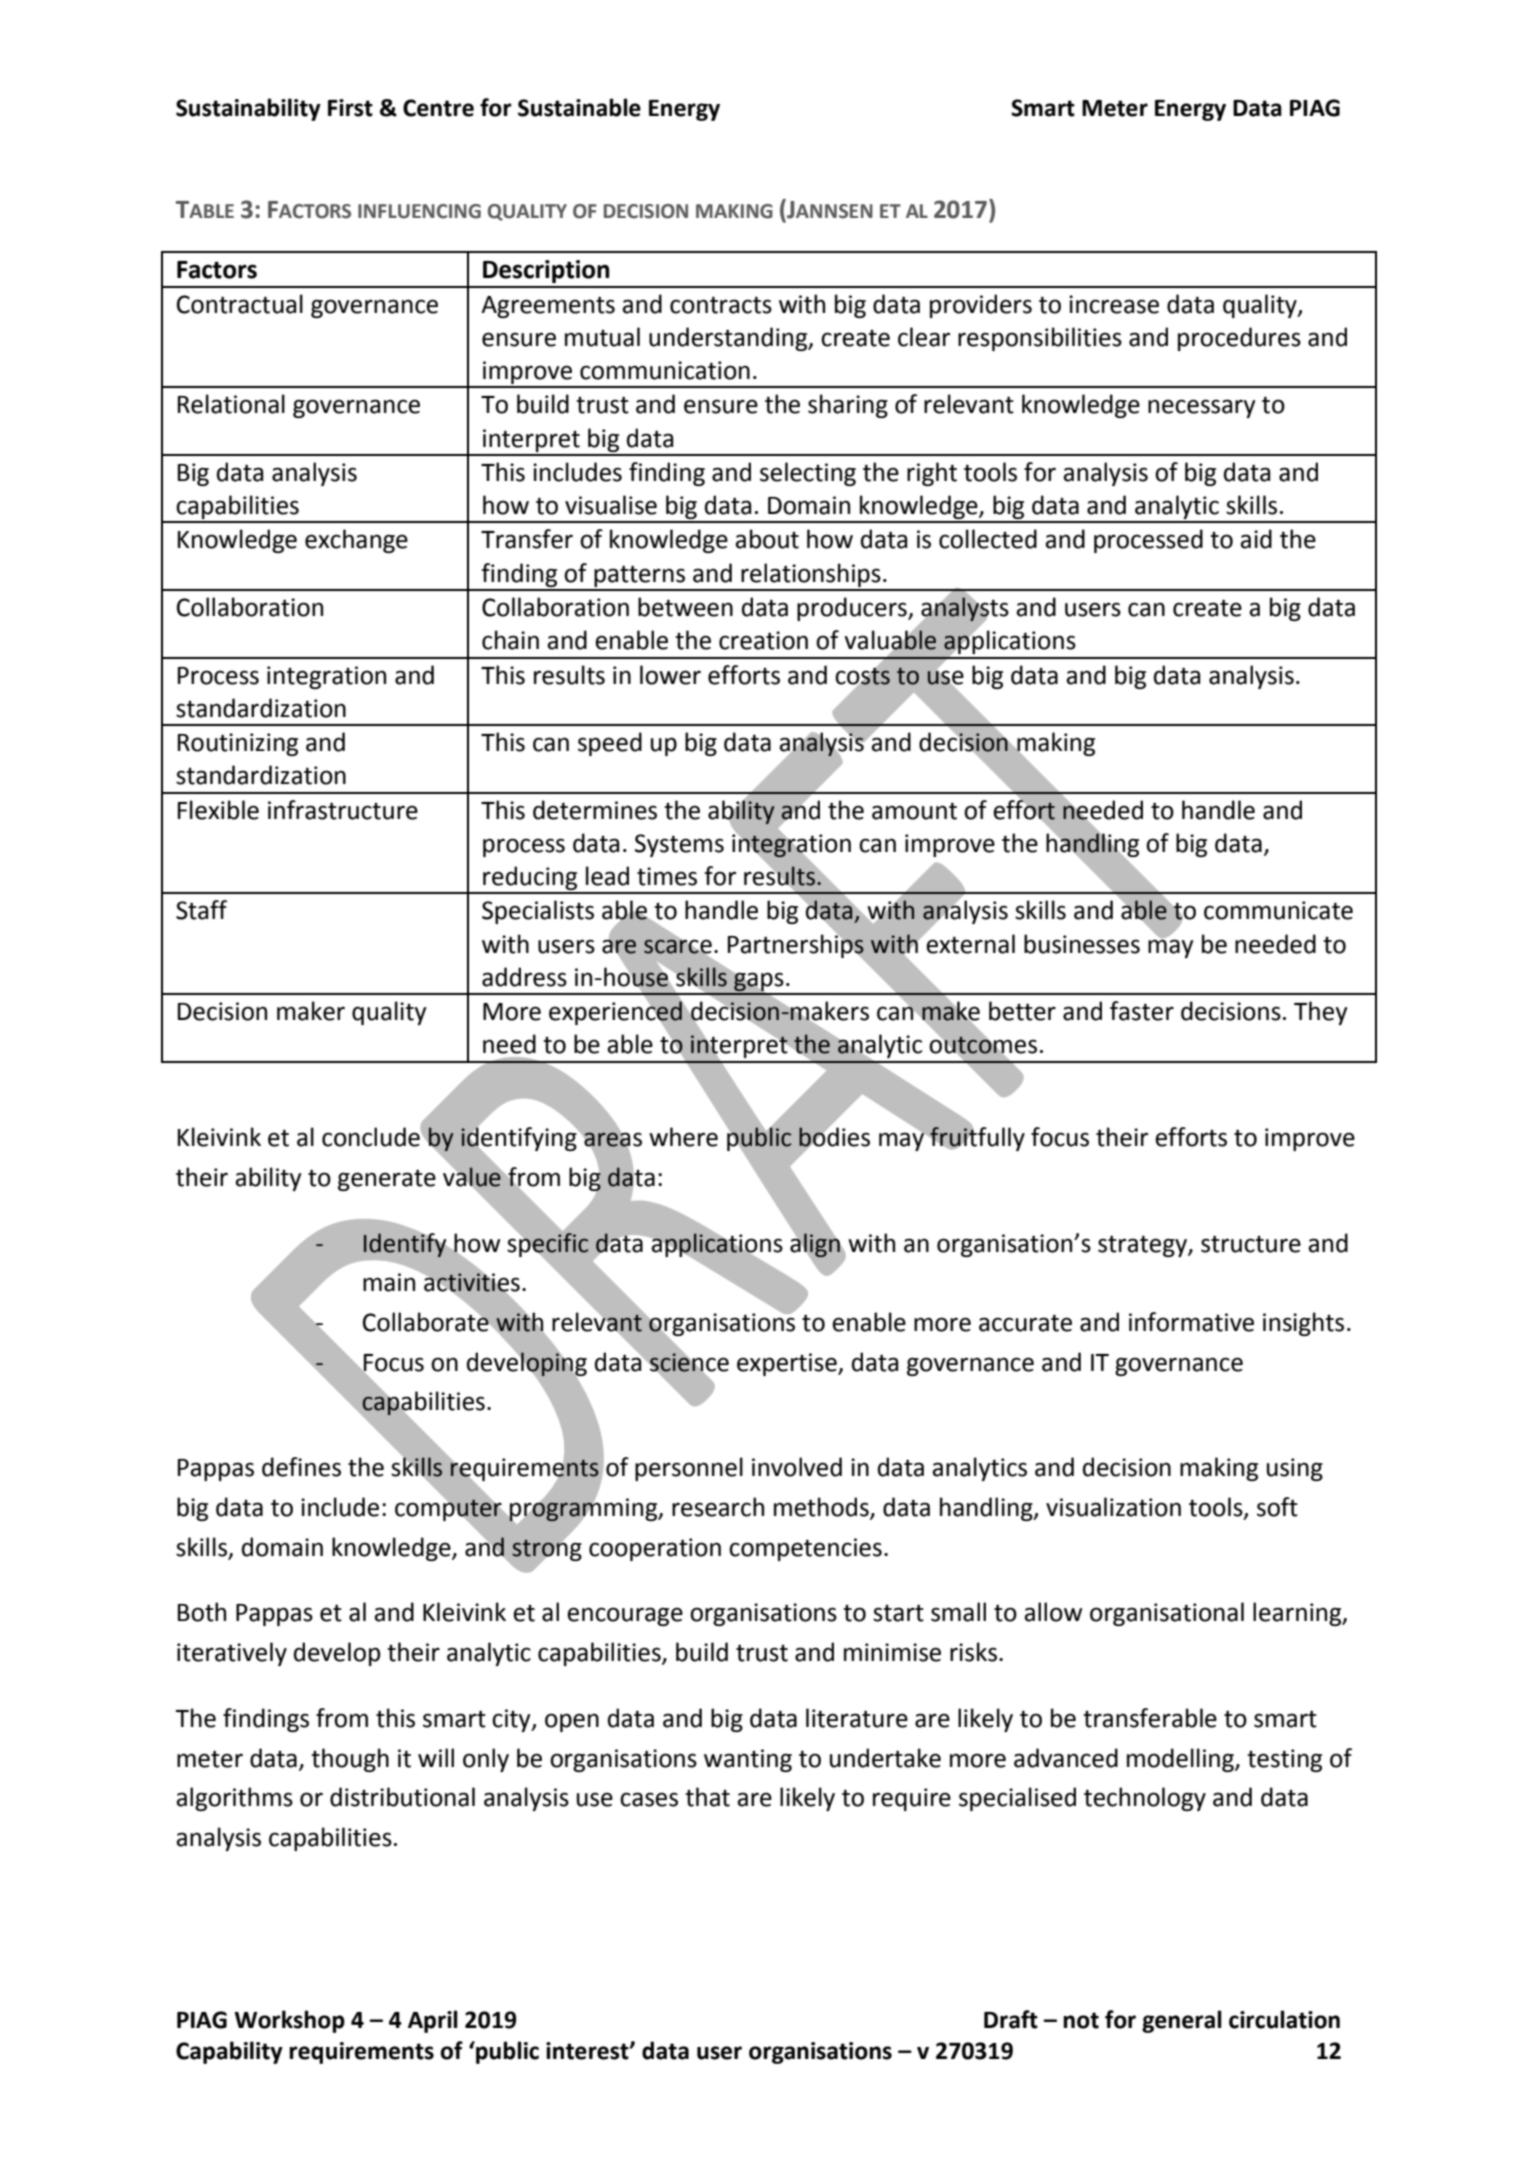  Describe the element at coordinates (1114, 304) in the screenshot. I see `increase` at that location.
